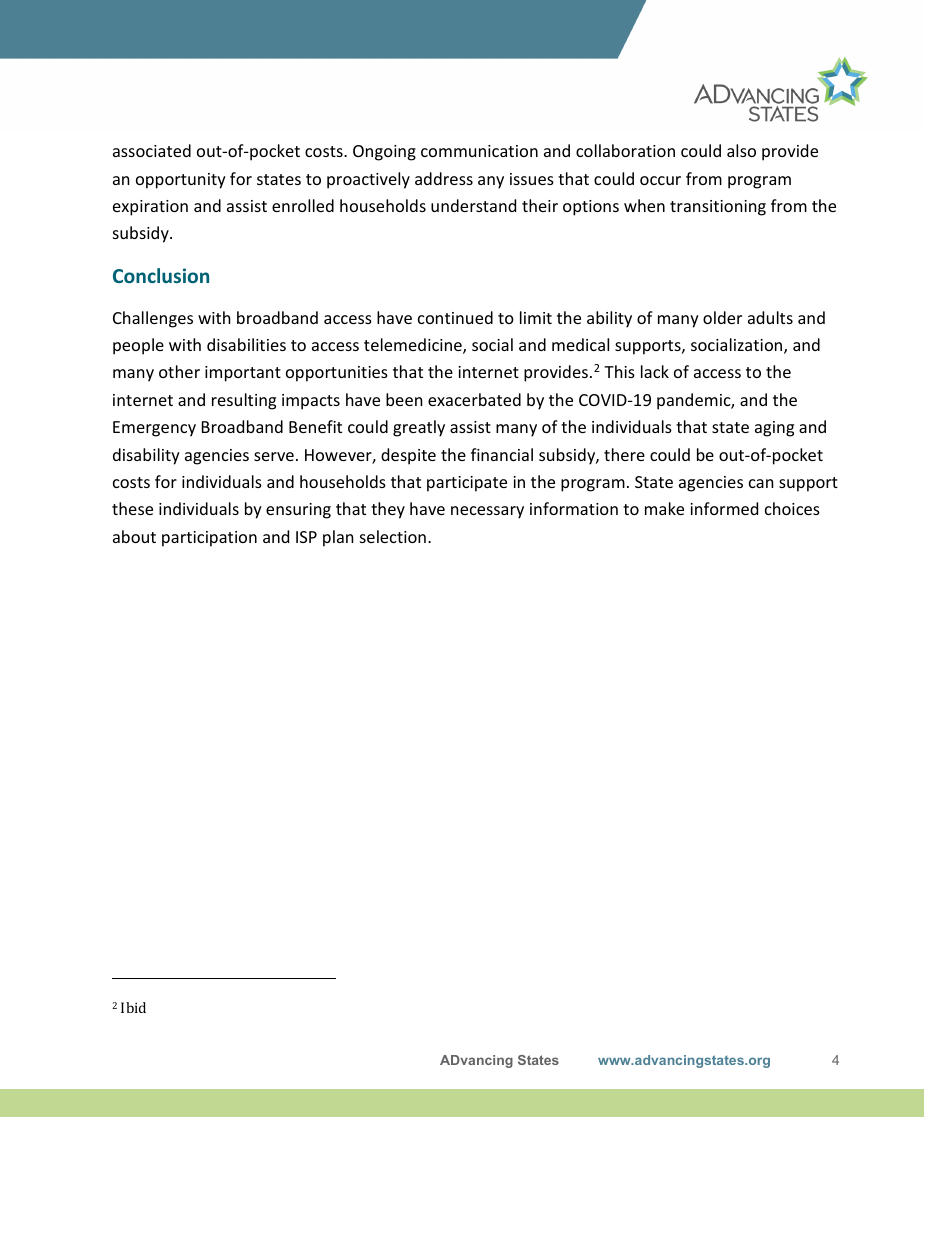  Describe the element at coordinates (209, 539) in the document. I see `participation` at that location.
